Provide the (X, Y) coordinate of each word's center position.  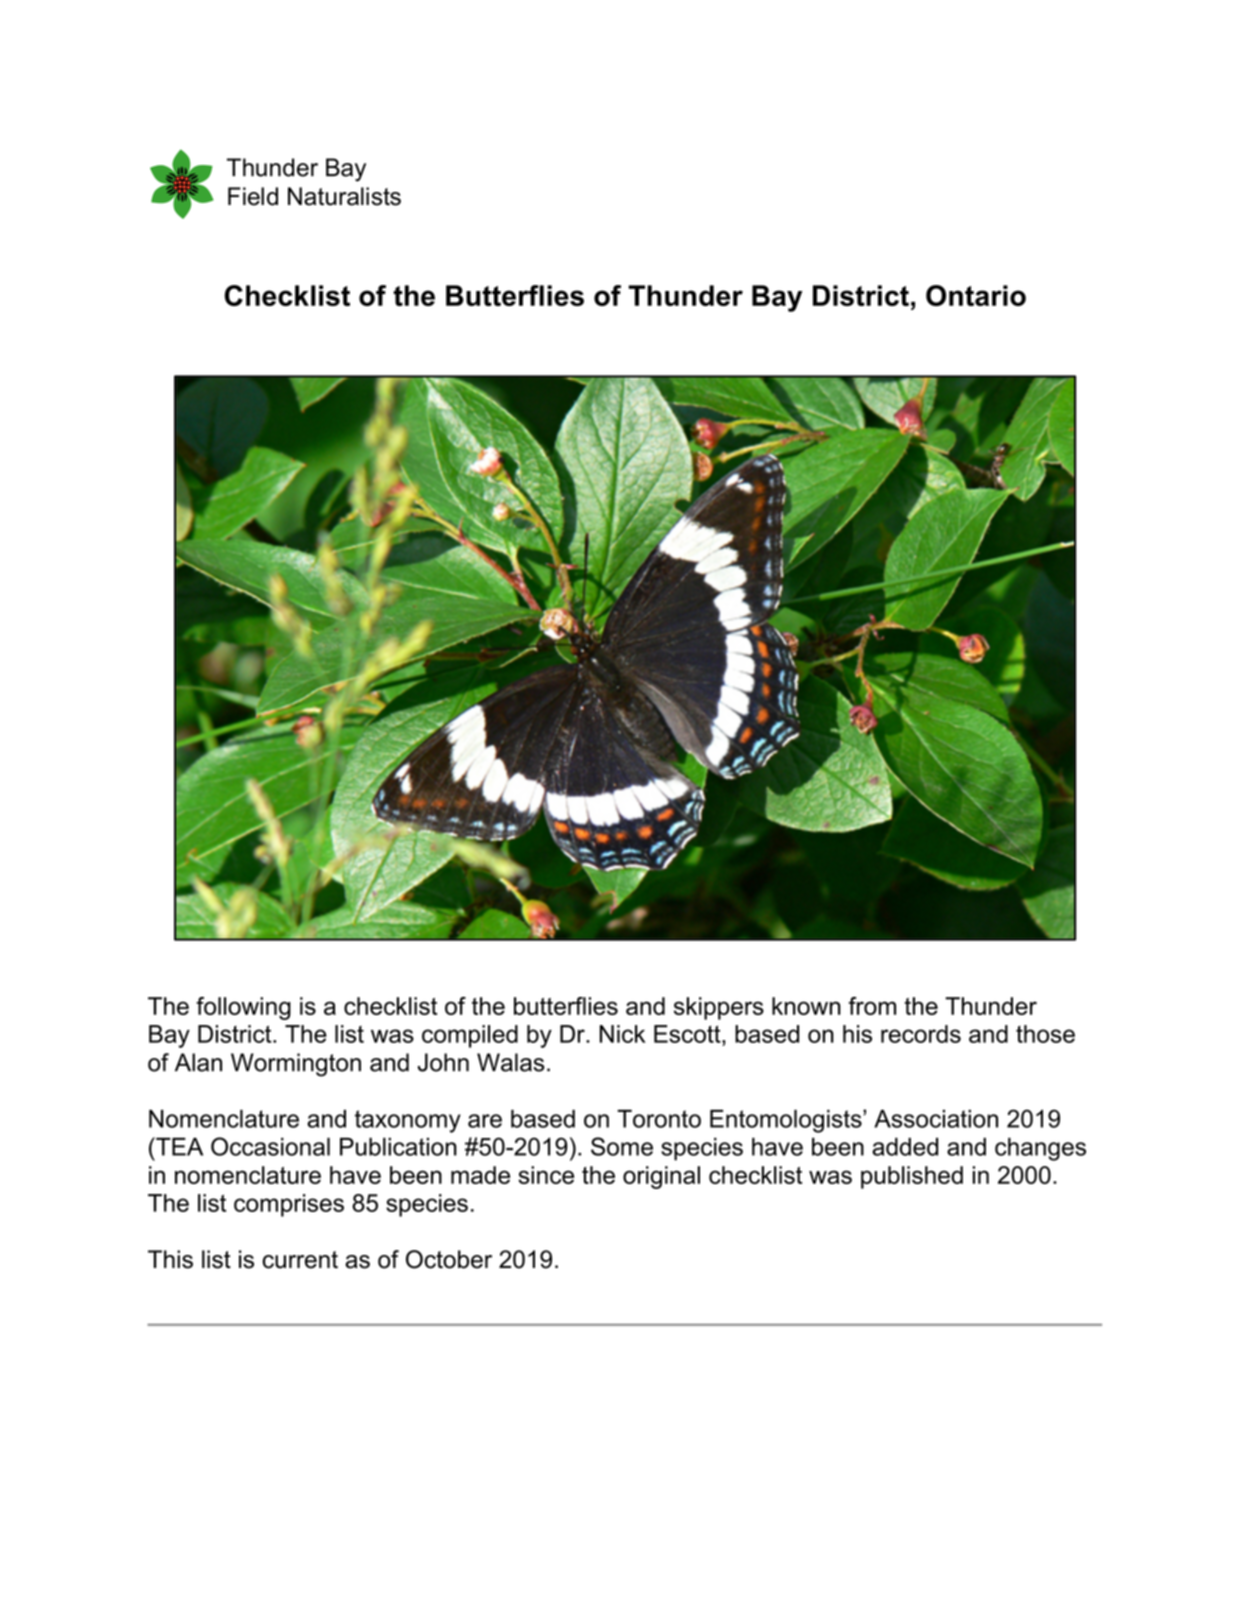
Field (253, 196)
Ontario (976, 295)
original (661, 1177)
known (806, 1006)
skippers (719, 1008)
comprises (289, 1205)
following (243, 1008)
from (872, 1006)
